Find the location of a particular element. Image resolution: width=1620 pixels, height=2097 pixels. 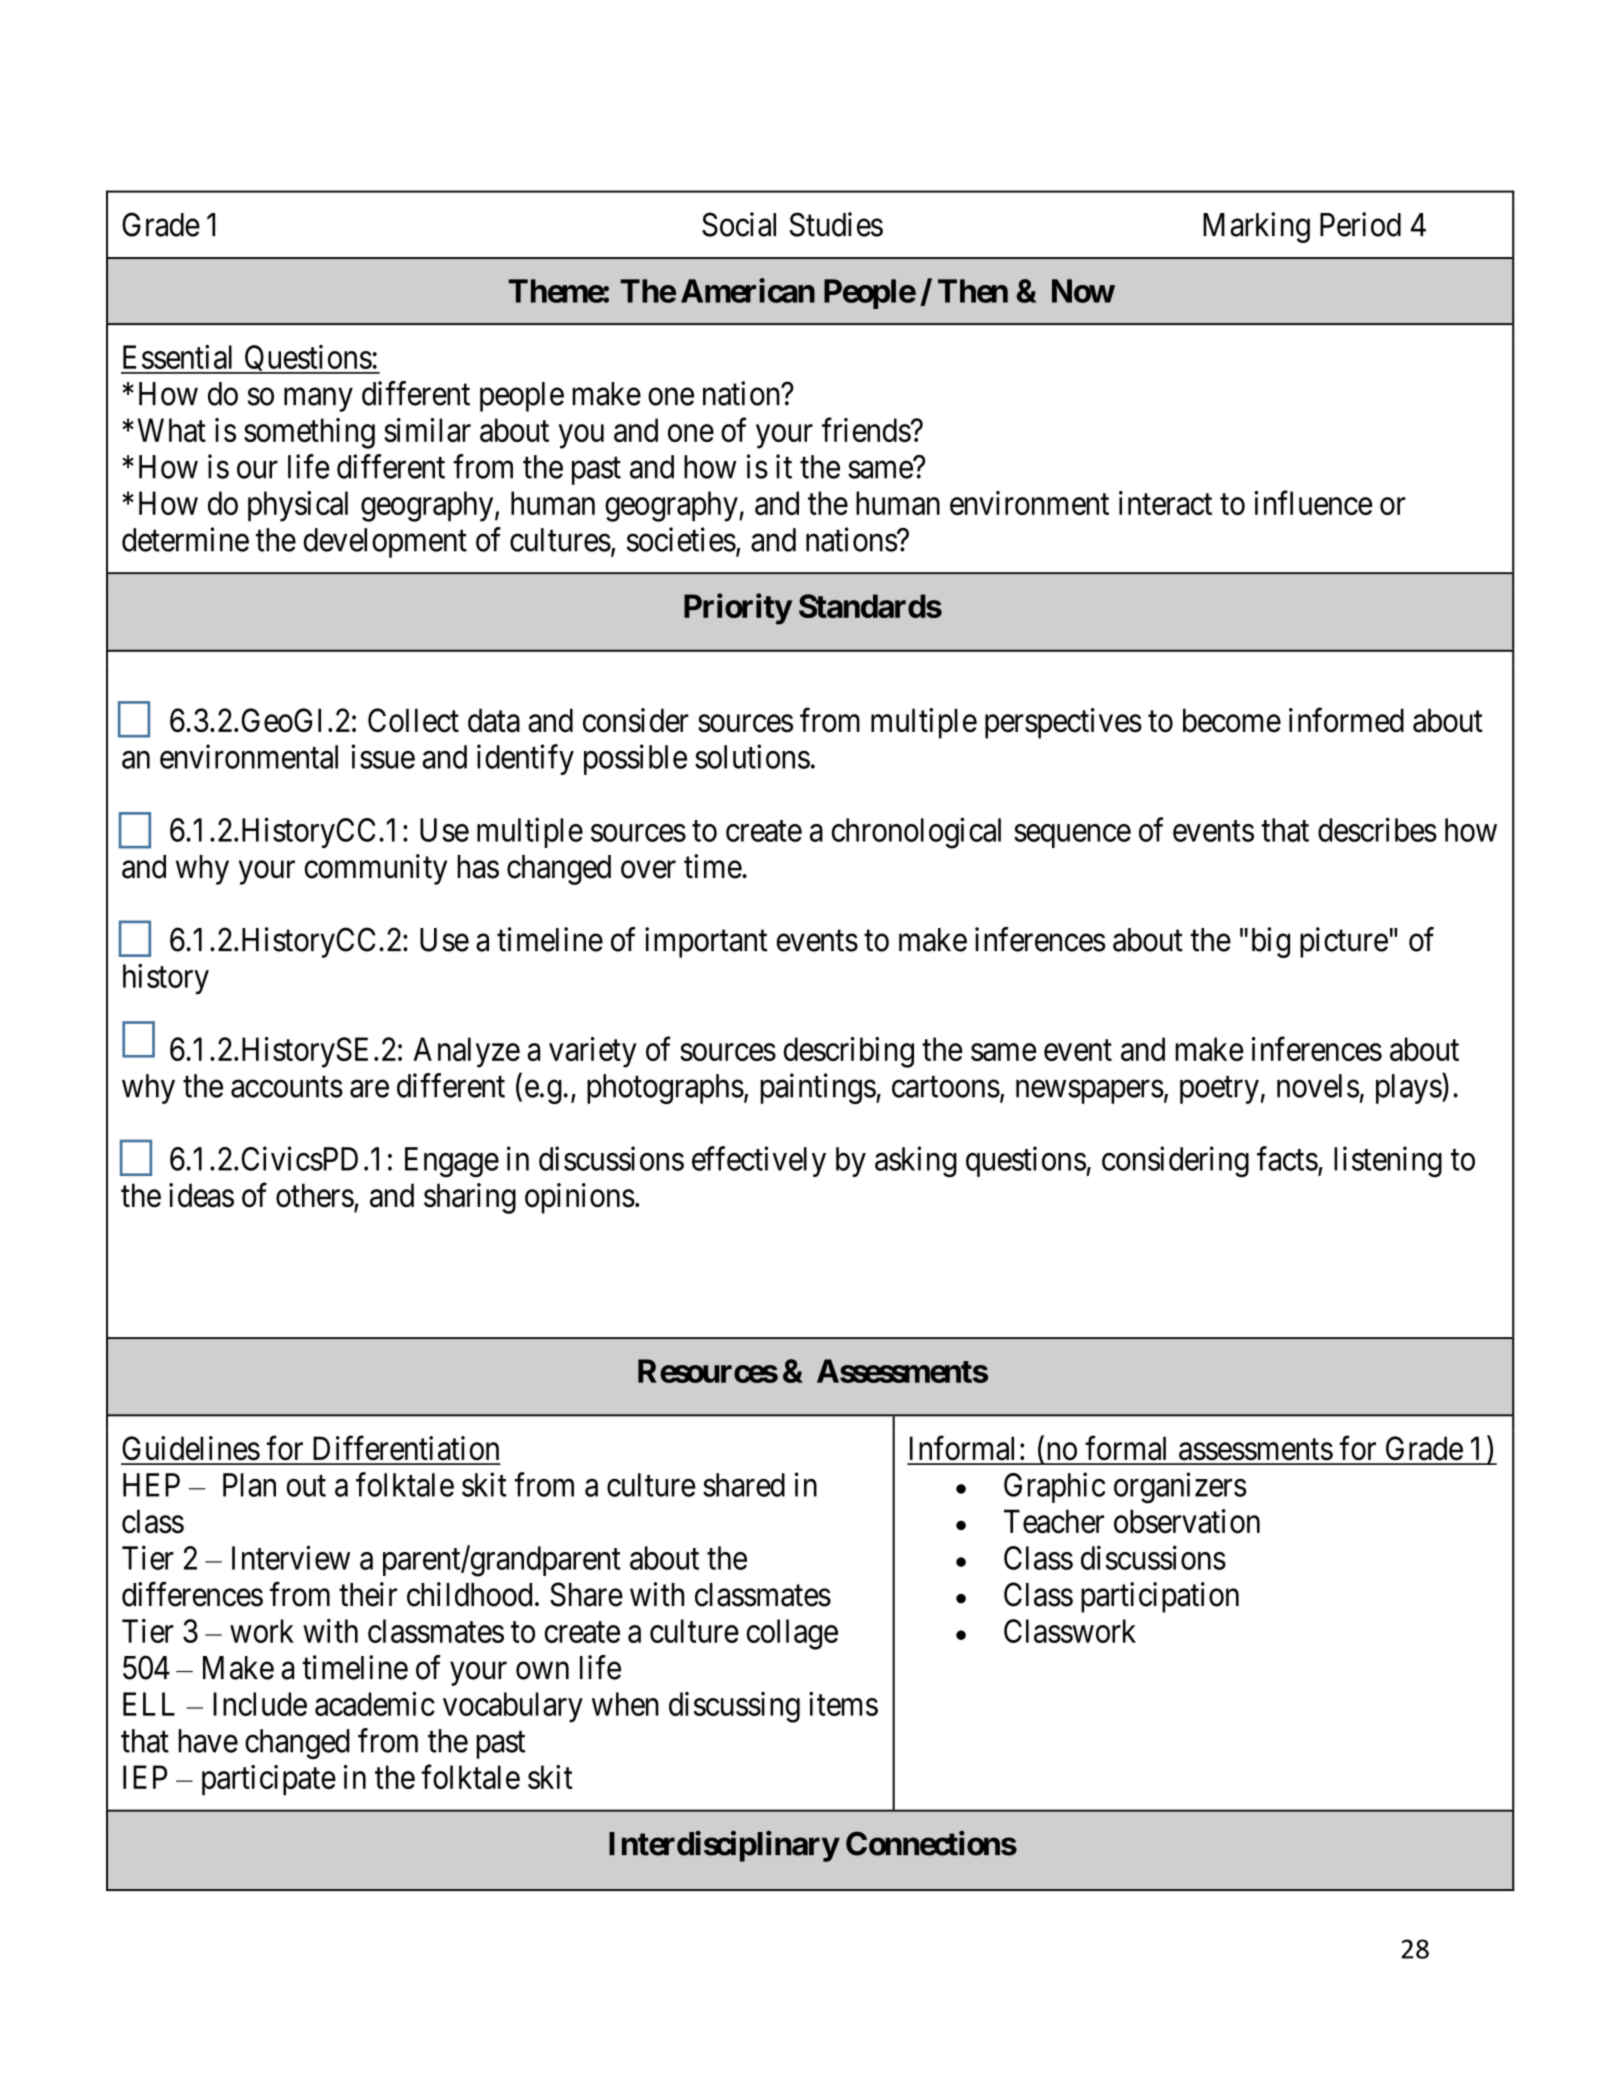

poetry is located at coordinates (1219, 1090).
